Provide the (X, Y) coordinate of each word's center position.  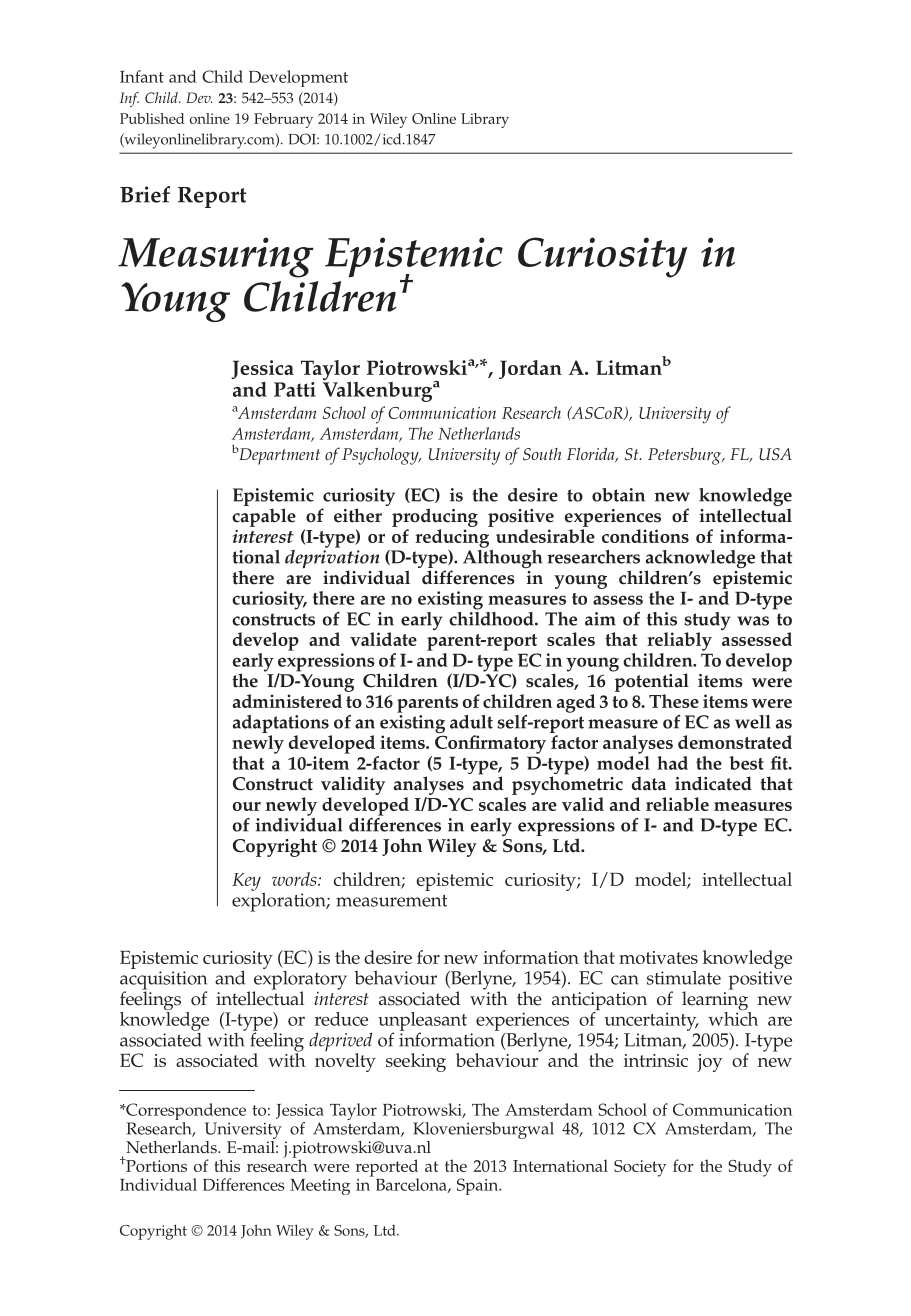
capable (264, 517)
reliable (677, 804)
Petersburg (686, 456)
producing (435, 517)
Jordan (530, 369)
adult (471, 722)
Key (246, 882)
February (283, 120)
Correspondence (185, 1113)
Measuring (216, 257)
